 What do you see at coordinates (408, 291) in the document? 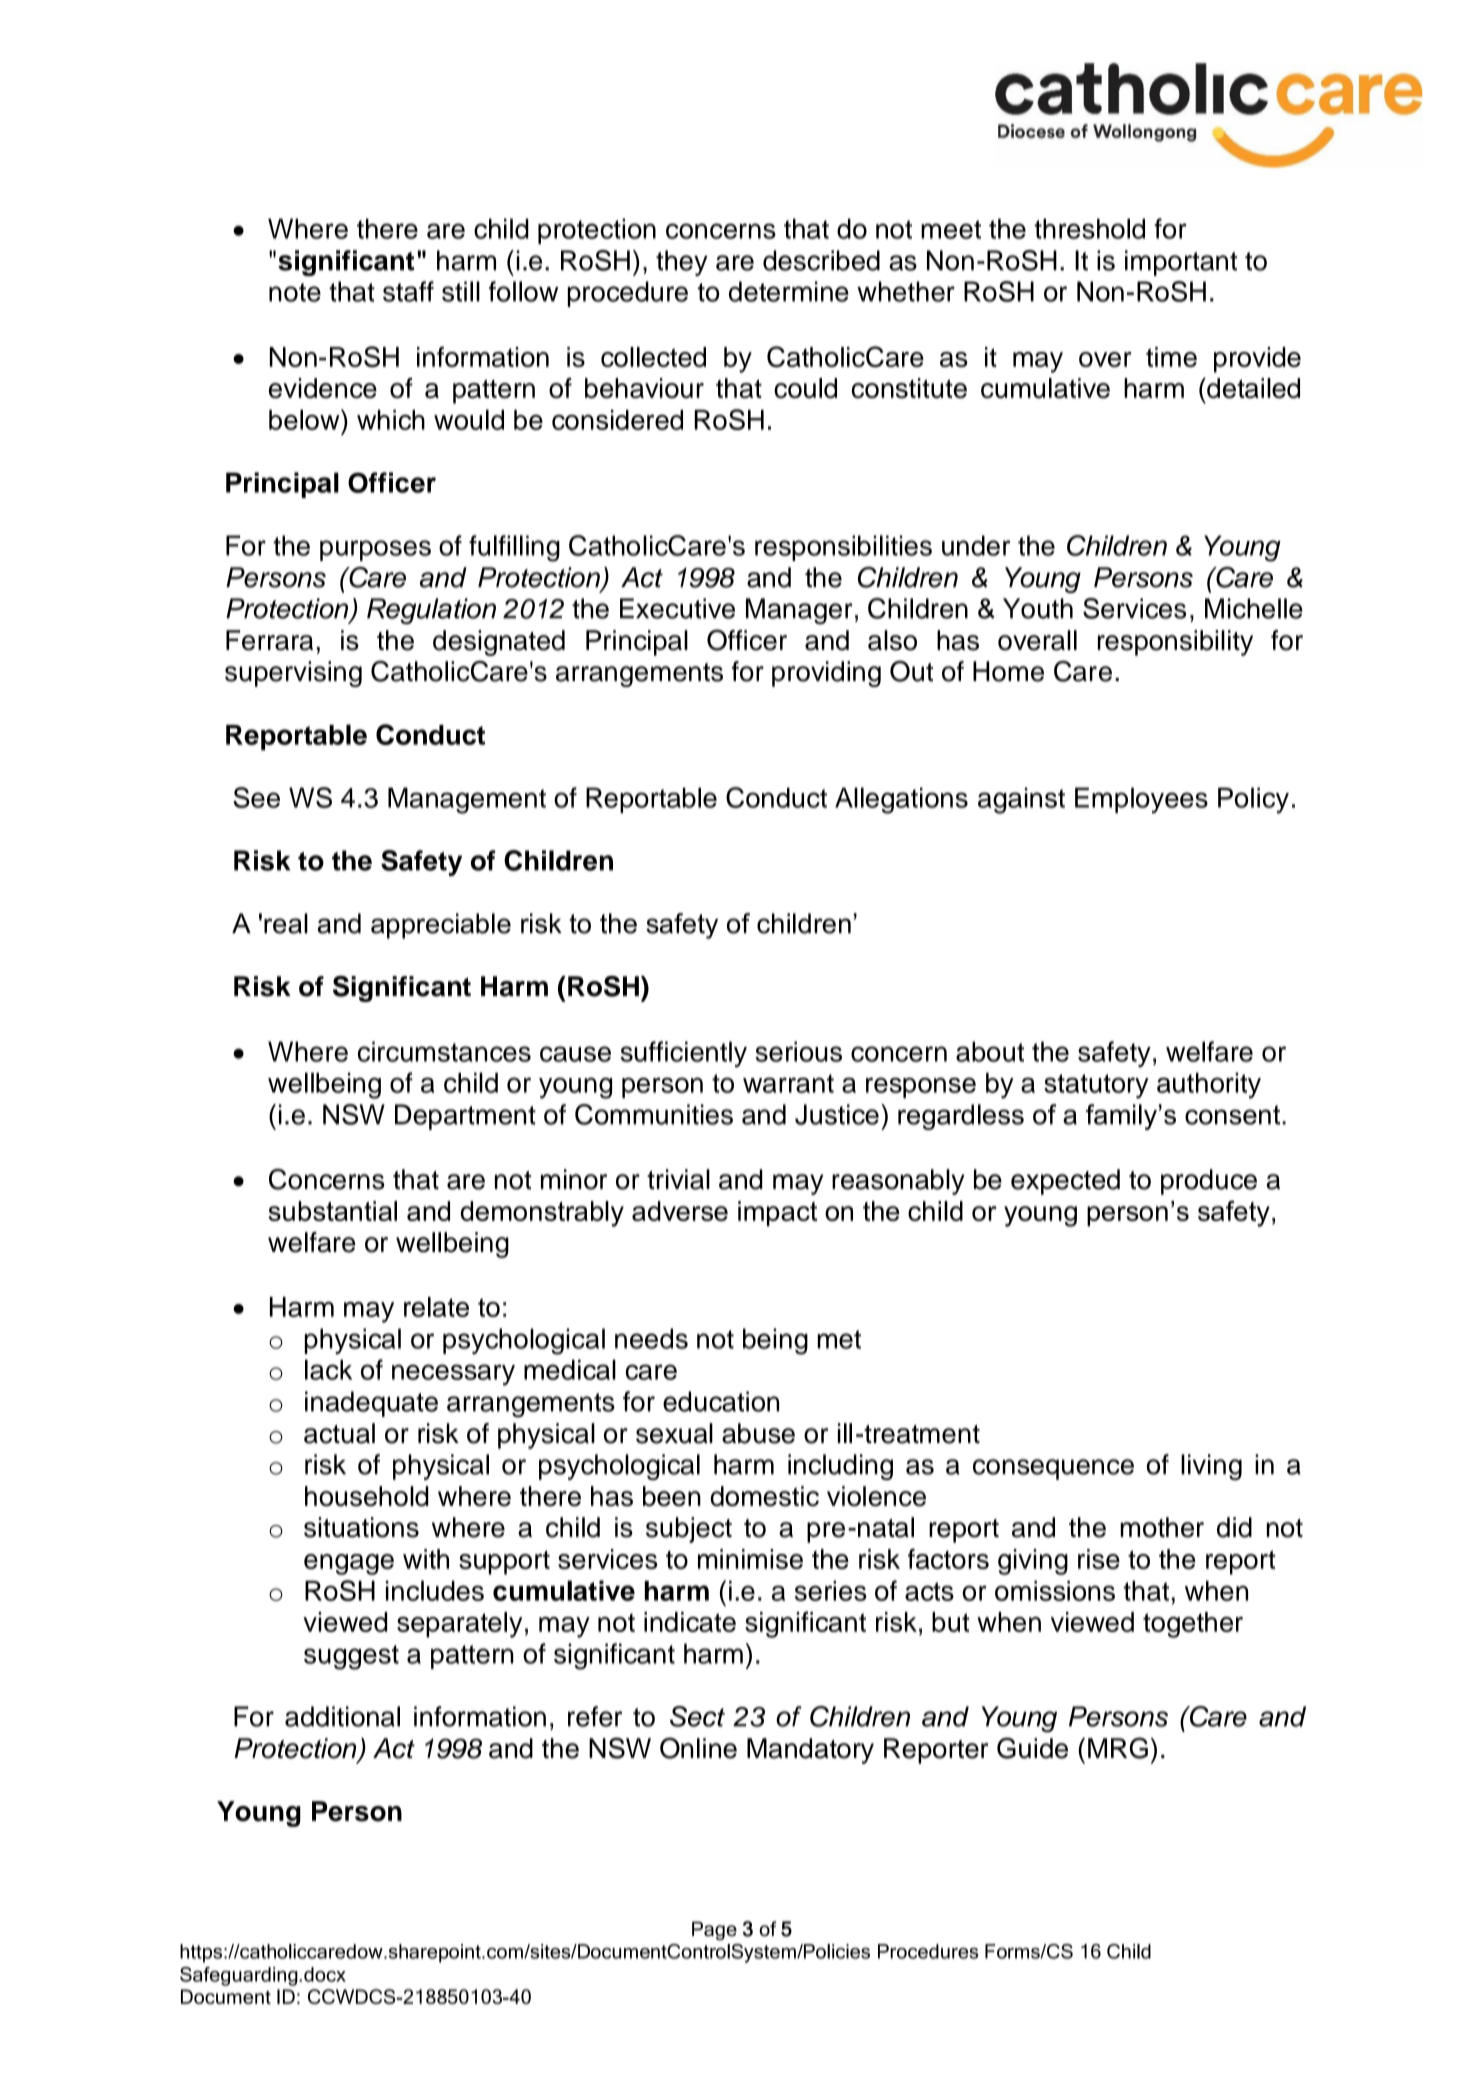
I see `staff` at bounding box center [408, 291].
